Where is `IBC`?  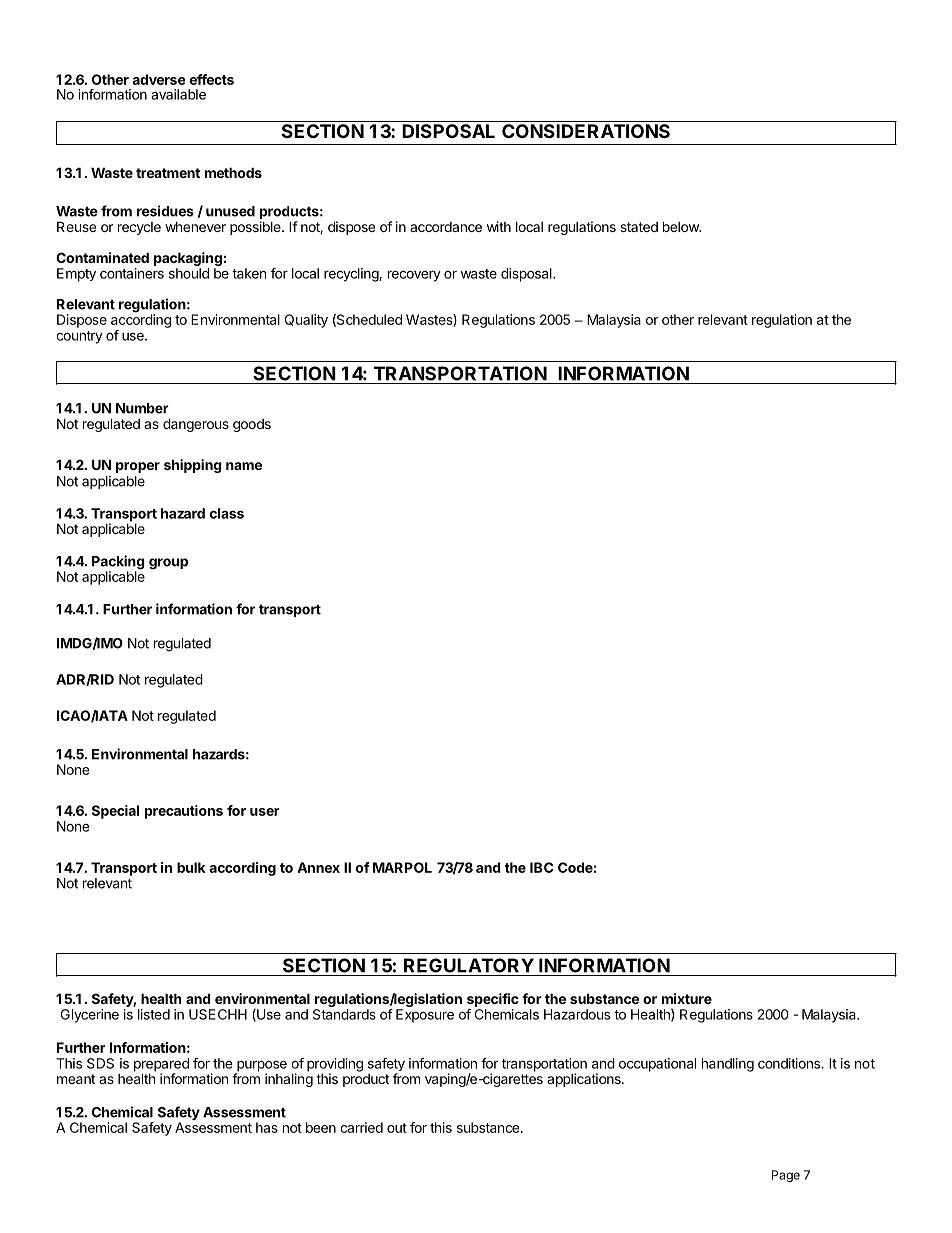
IBC is located at coordinates (541, 867).
